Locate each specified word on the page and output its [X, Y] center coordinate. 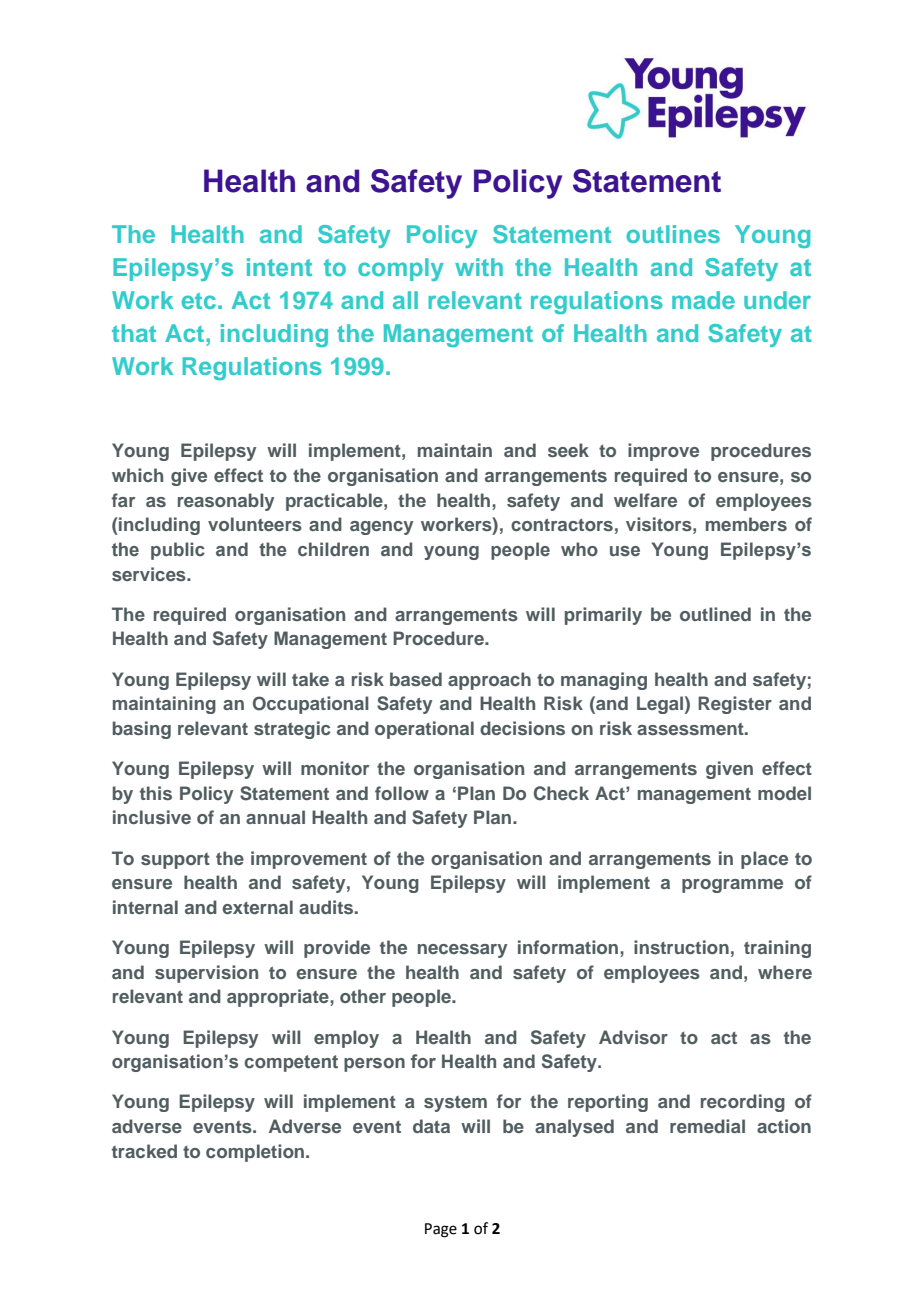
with [479, 267]
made [703, 300]
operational [424, 730]
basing [142, 730]
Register [735, 705]
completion [255, 1153]
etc [199, 301]
